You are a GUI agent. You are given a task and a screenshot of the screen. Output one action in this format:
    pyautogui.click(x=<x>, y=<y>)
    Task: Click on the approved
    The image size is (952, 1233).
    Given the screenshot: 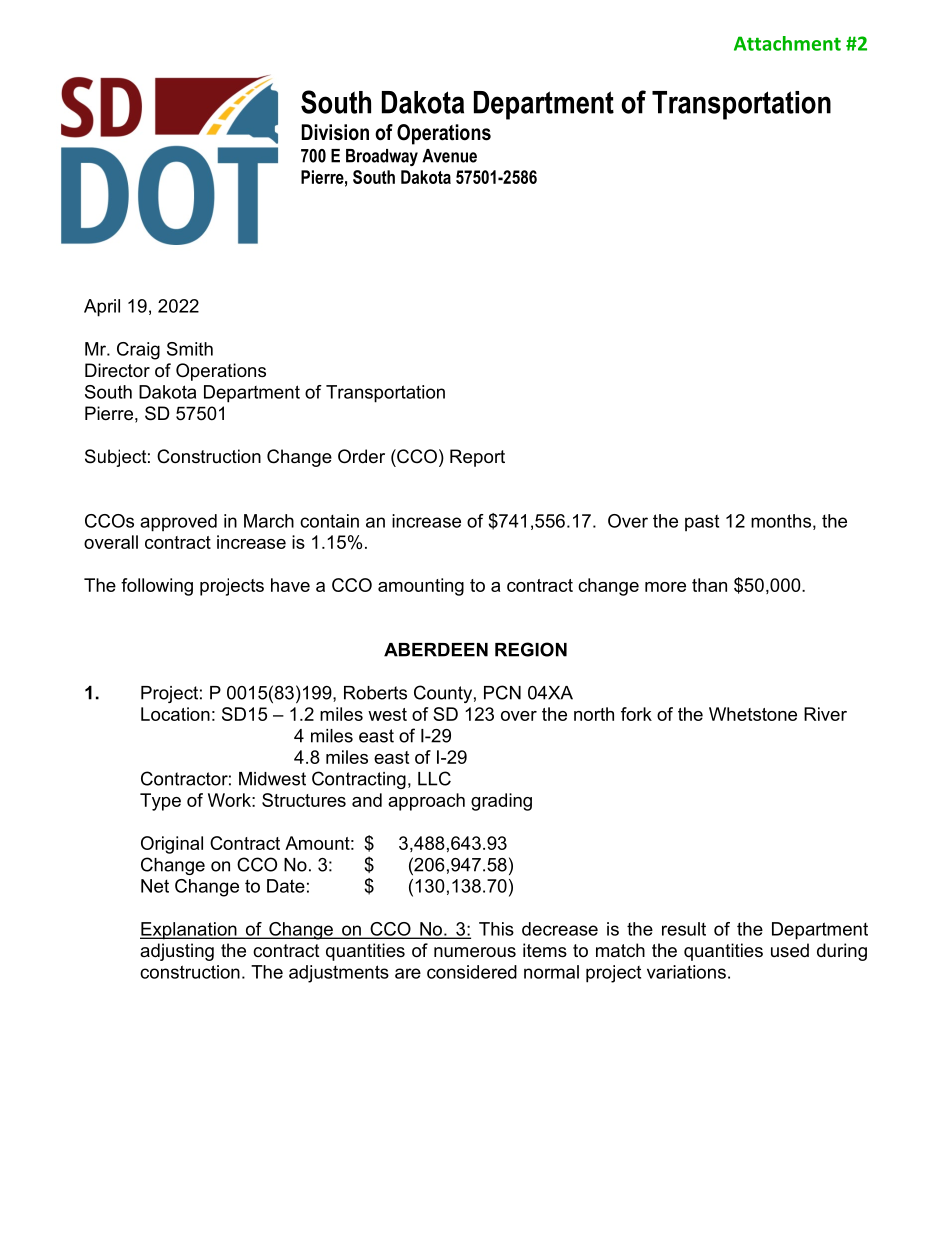 What is the action you would take?
    pyautogui.click(x=178, y=523)
